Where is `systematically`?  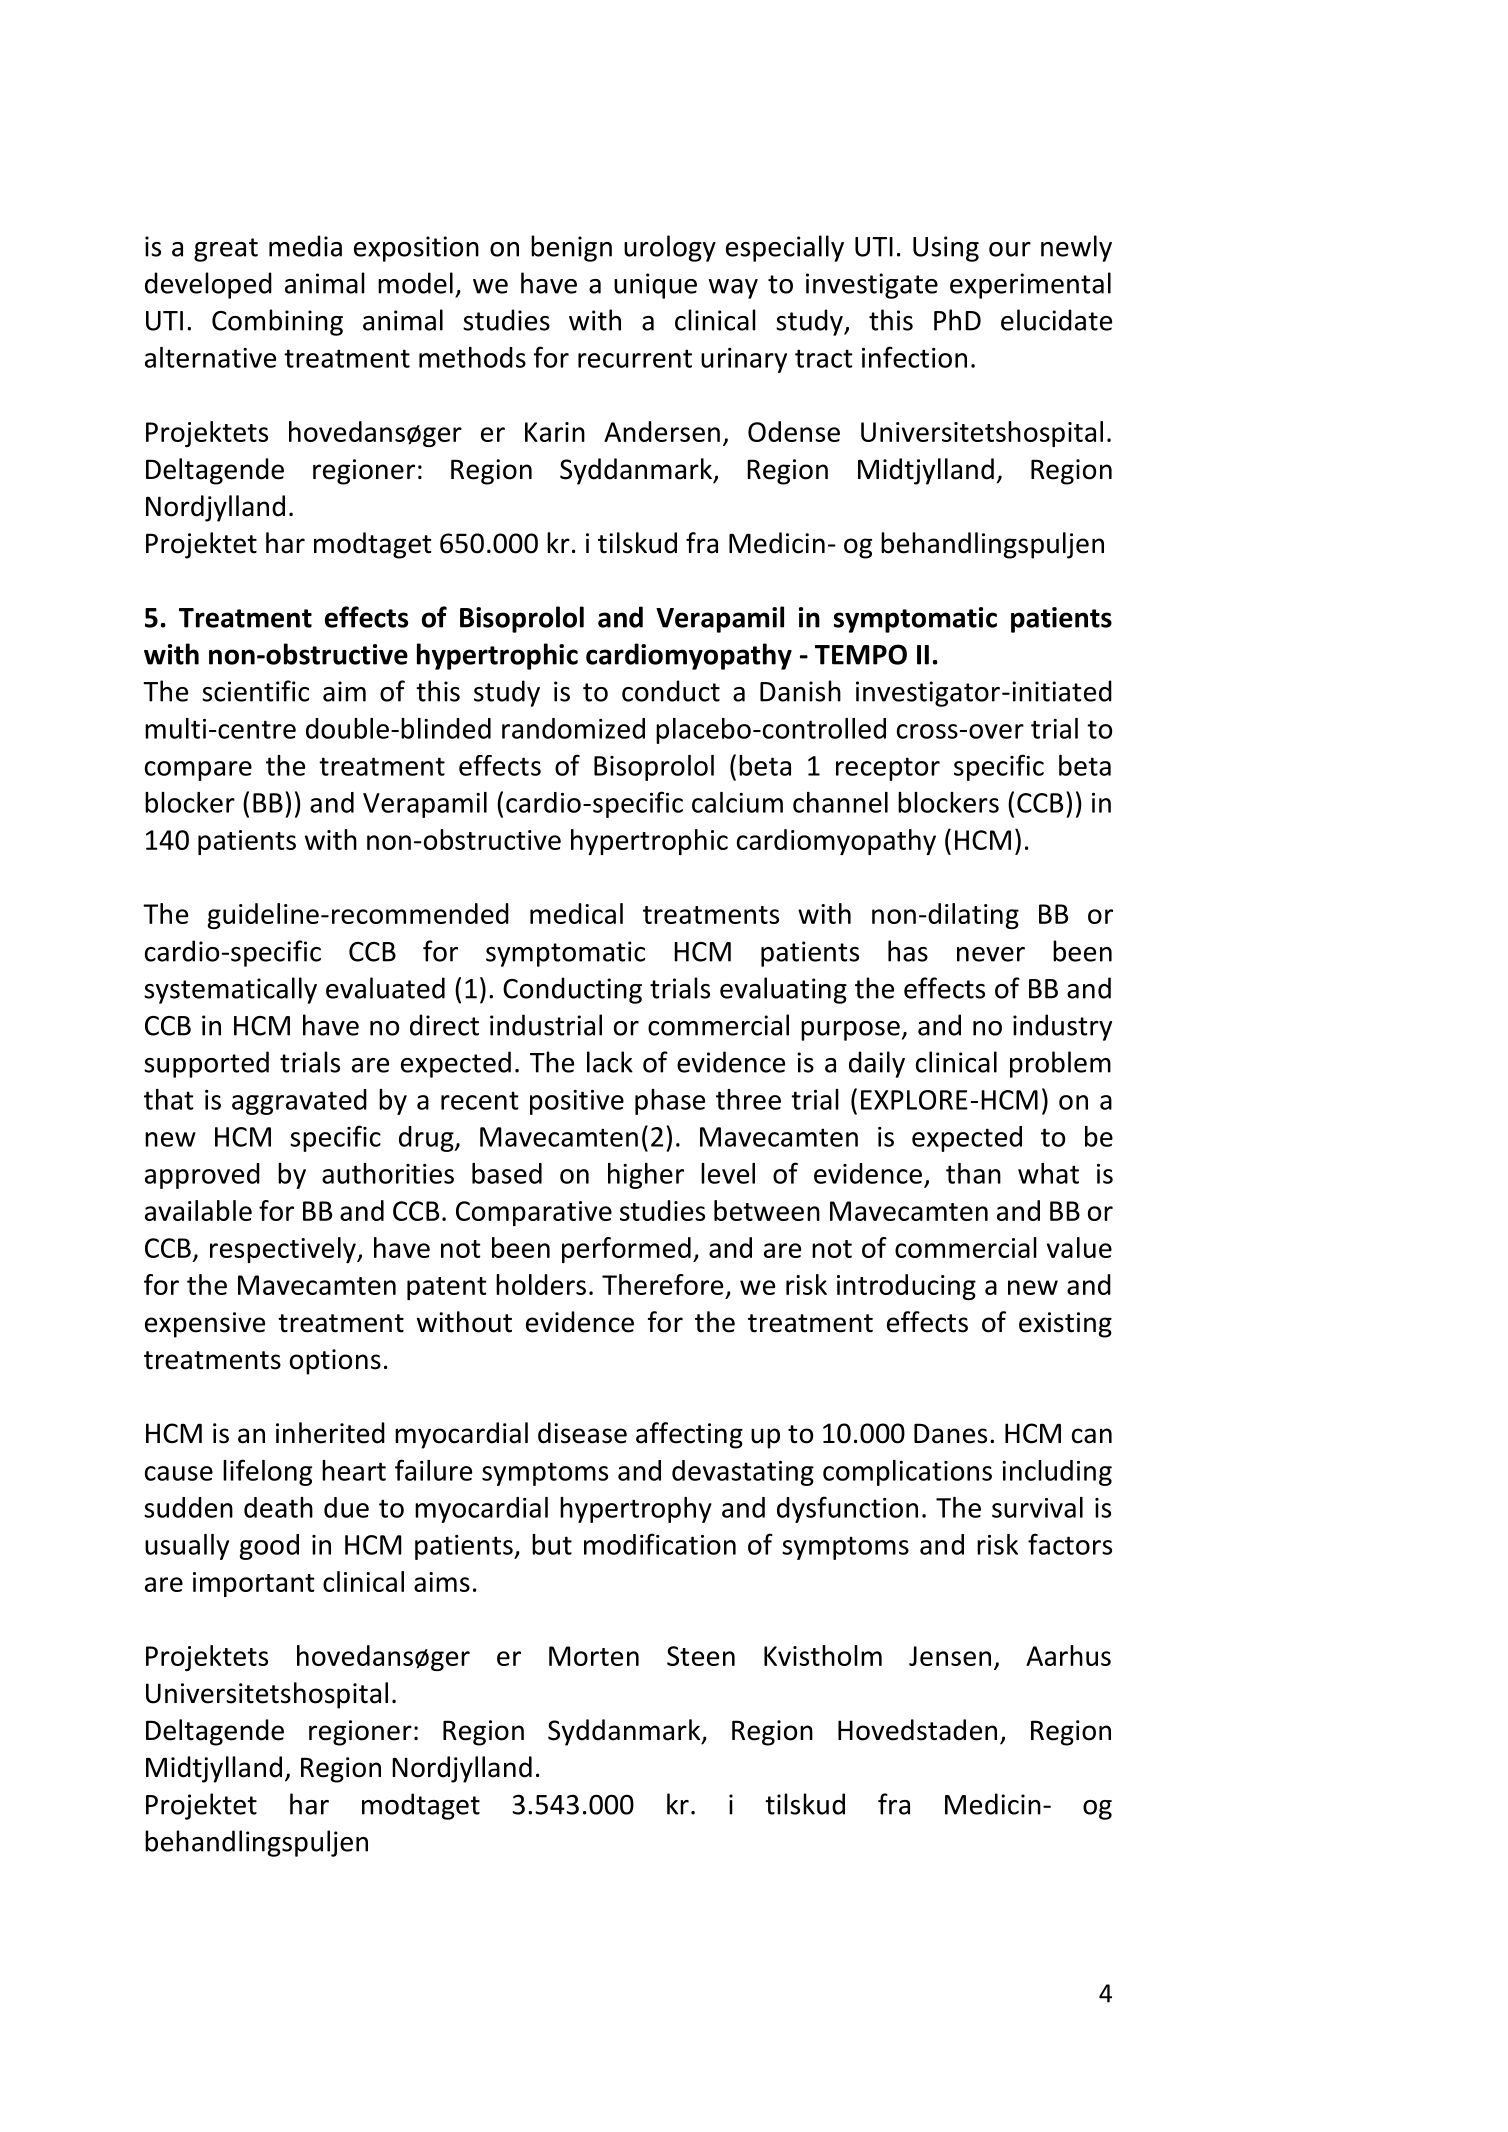 systematically is located at coordinates (230, 990).
